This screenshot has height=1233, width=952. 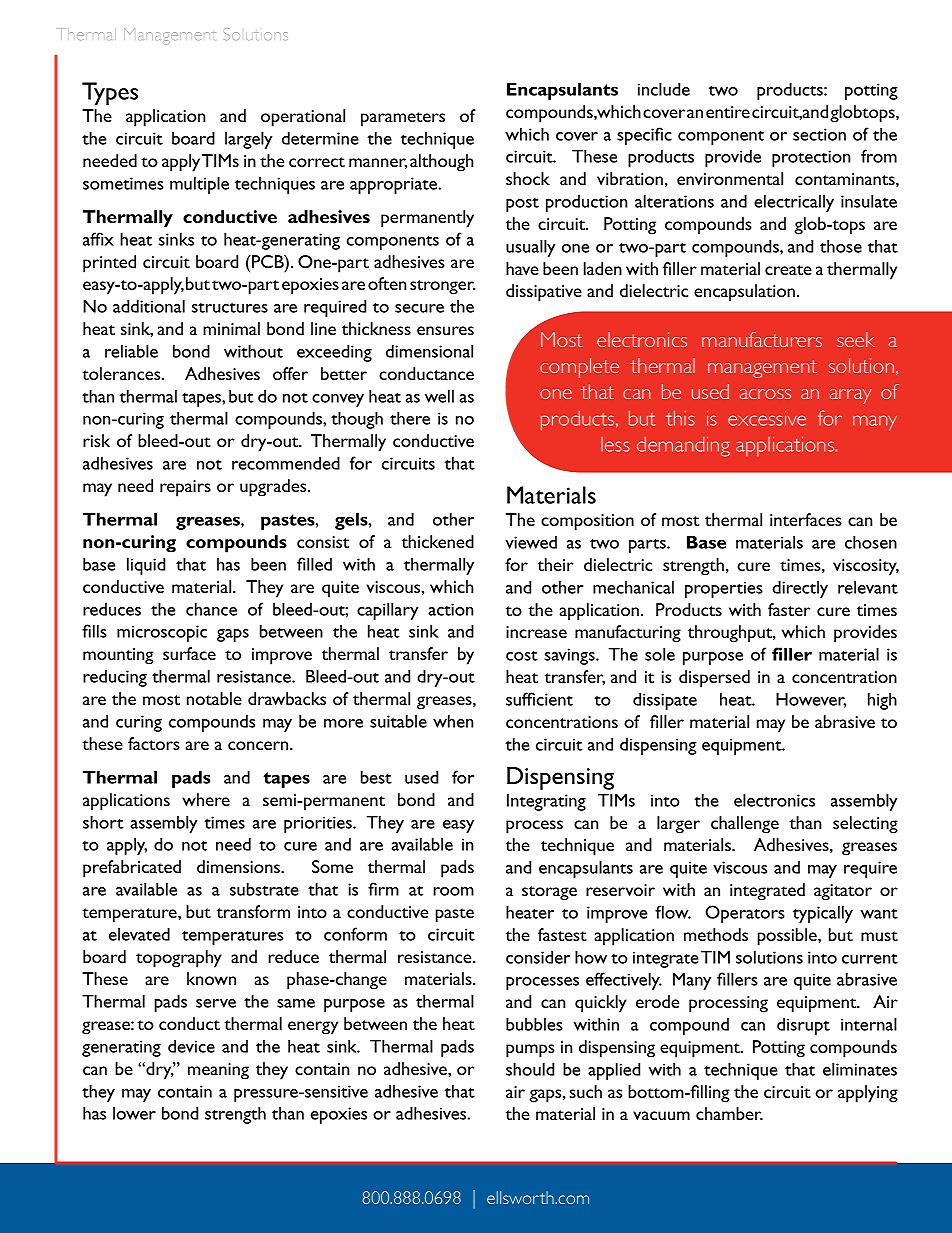 What do you see at coordinates (811, 700) in the screenshot?
I see `However` at bounding box center [811, 700].
